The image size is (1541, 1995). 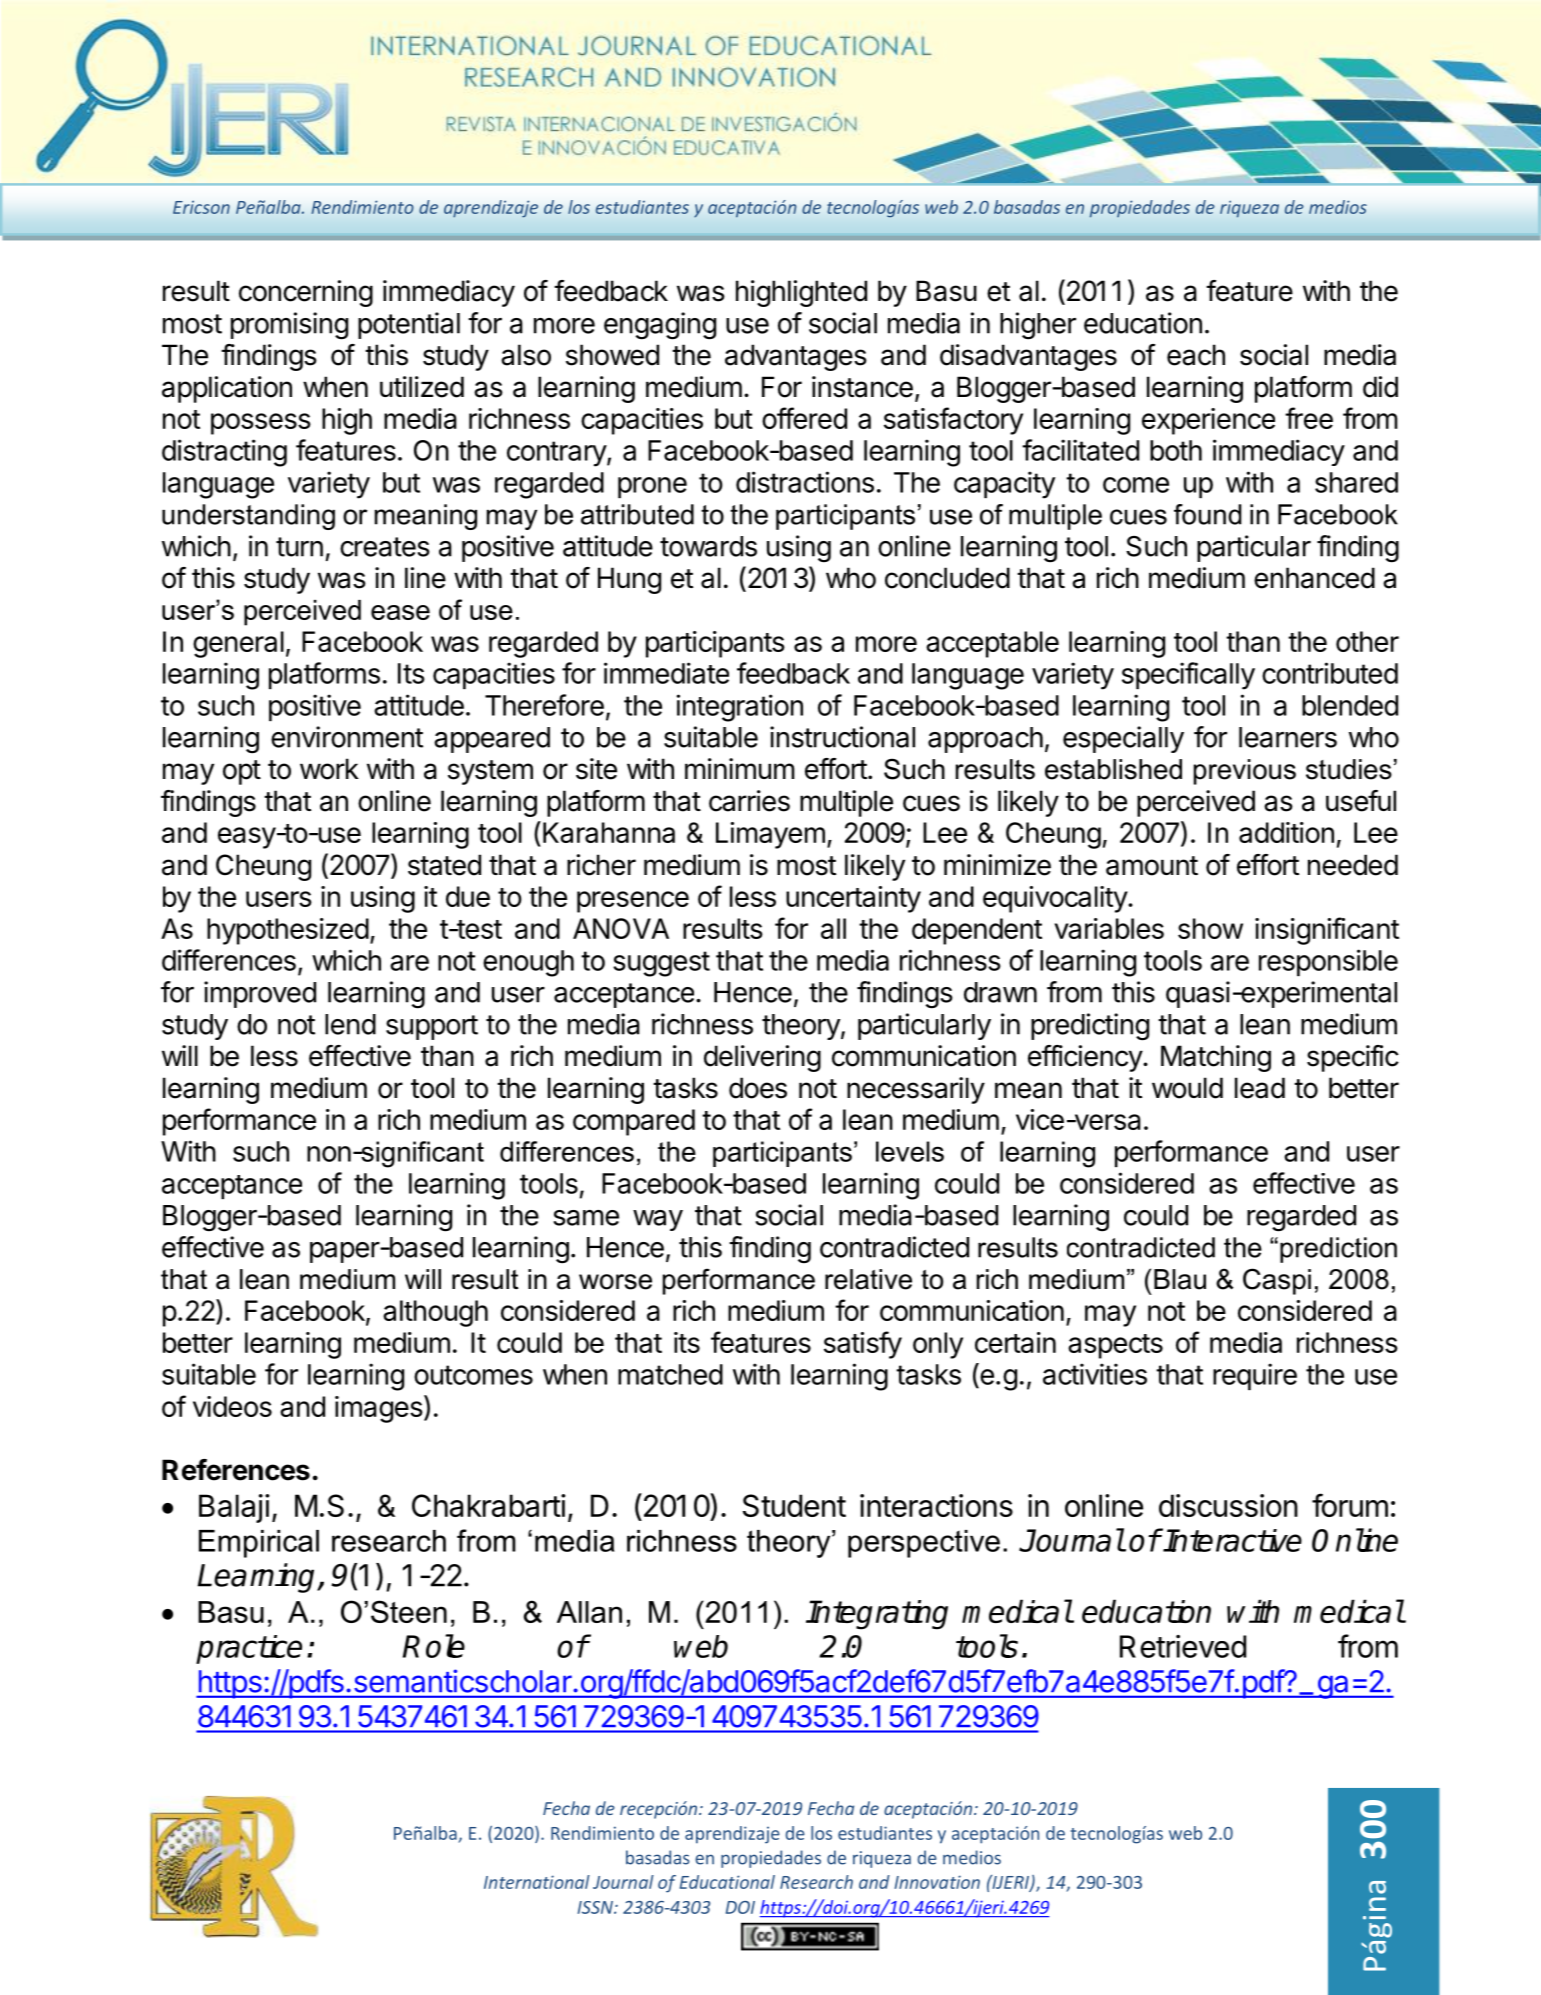 What do you see at coordinates (660, 326) in the screenshot?
I see `engaging` at bounding box center [660, 326].
